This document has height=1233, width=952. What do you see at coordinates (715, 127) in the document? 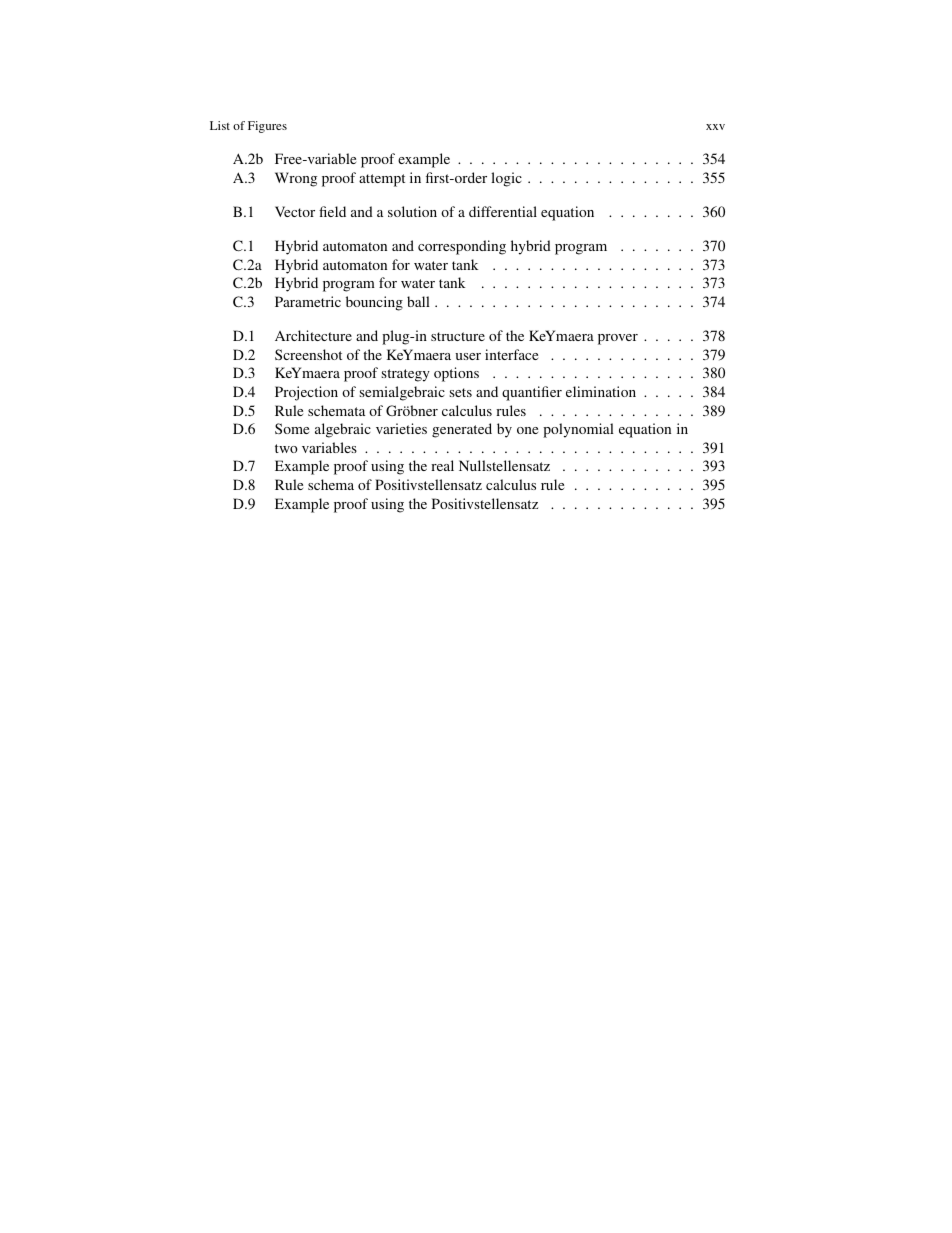
I see `xxv` at bounding box center [715, 127].
